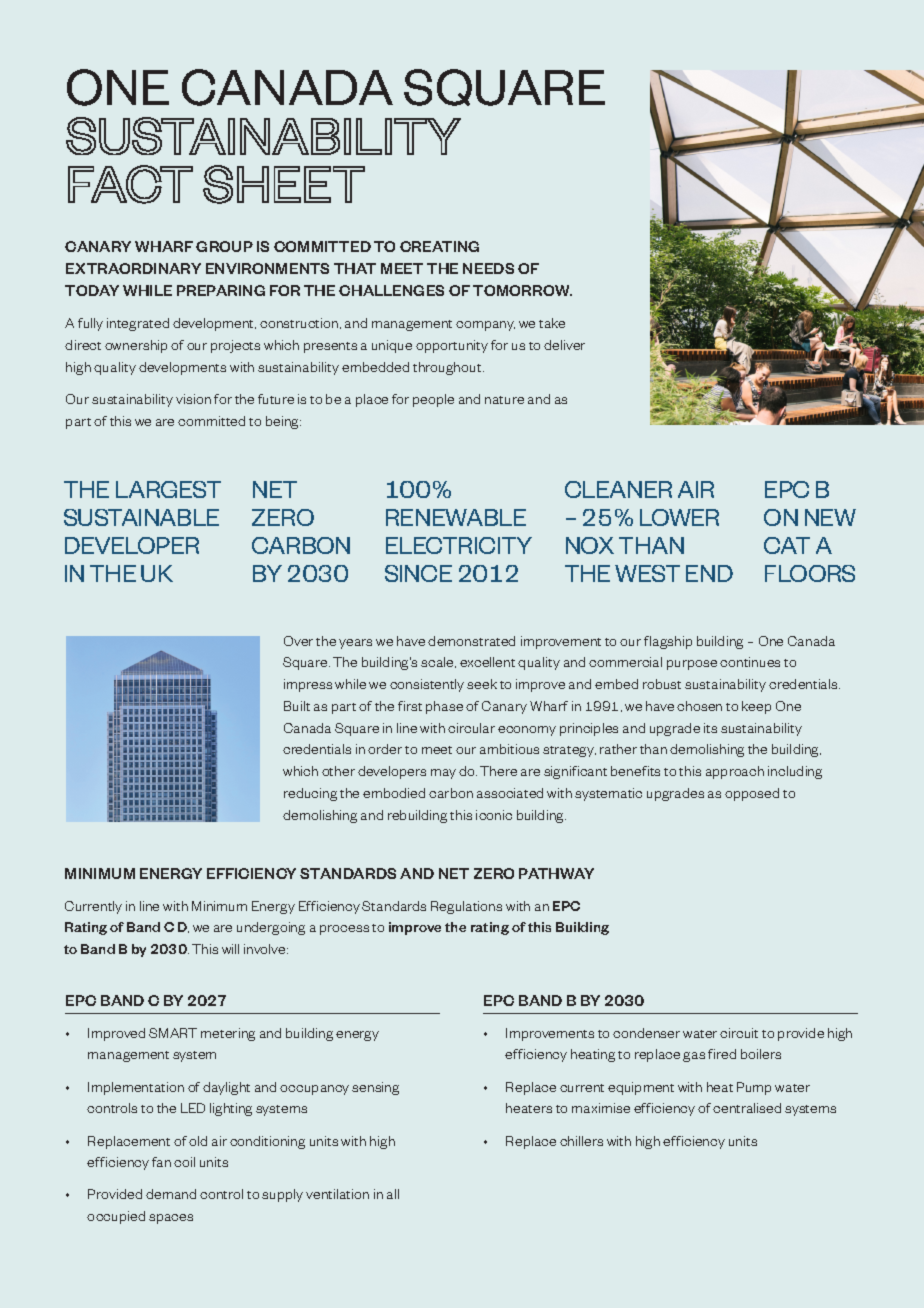  What do you see at coordinates (522, 290) in the image?
I see `TOMORROW` at bounding box center [522, 290].
